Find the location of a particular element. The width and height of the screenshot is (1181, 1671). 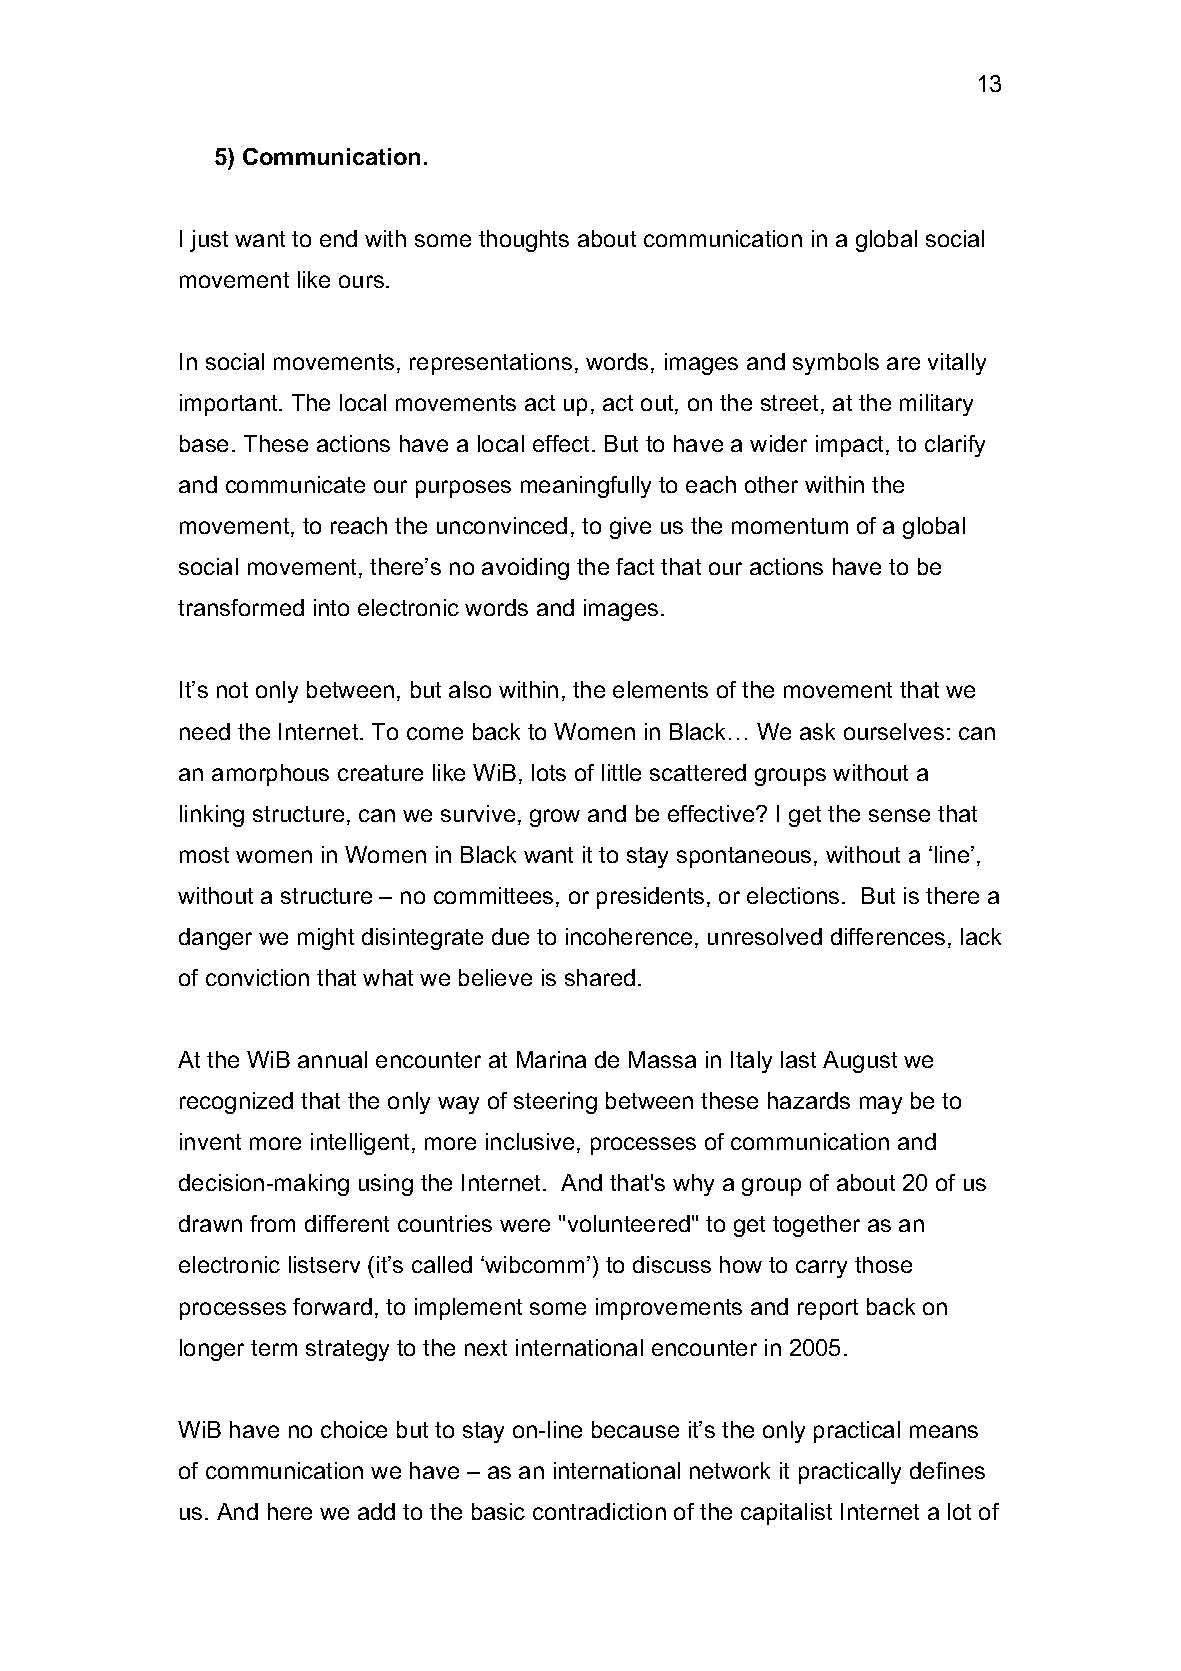

symbols is located at coordinates (836, 364).
